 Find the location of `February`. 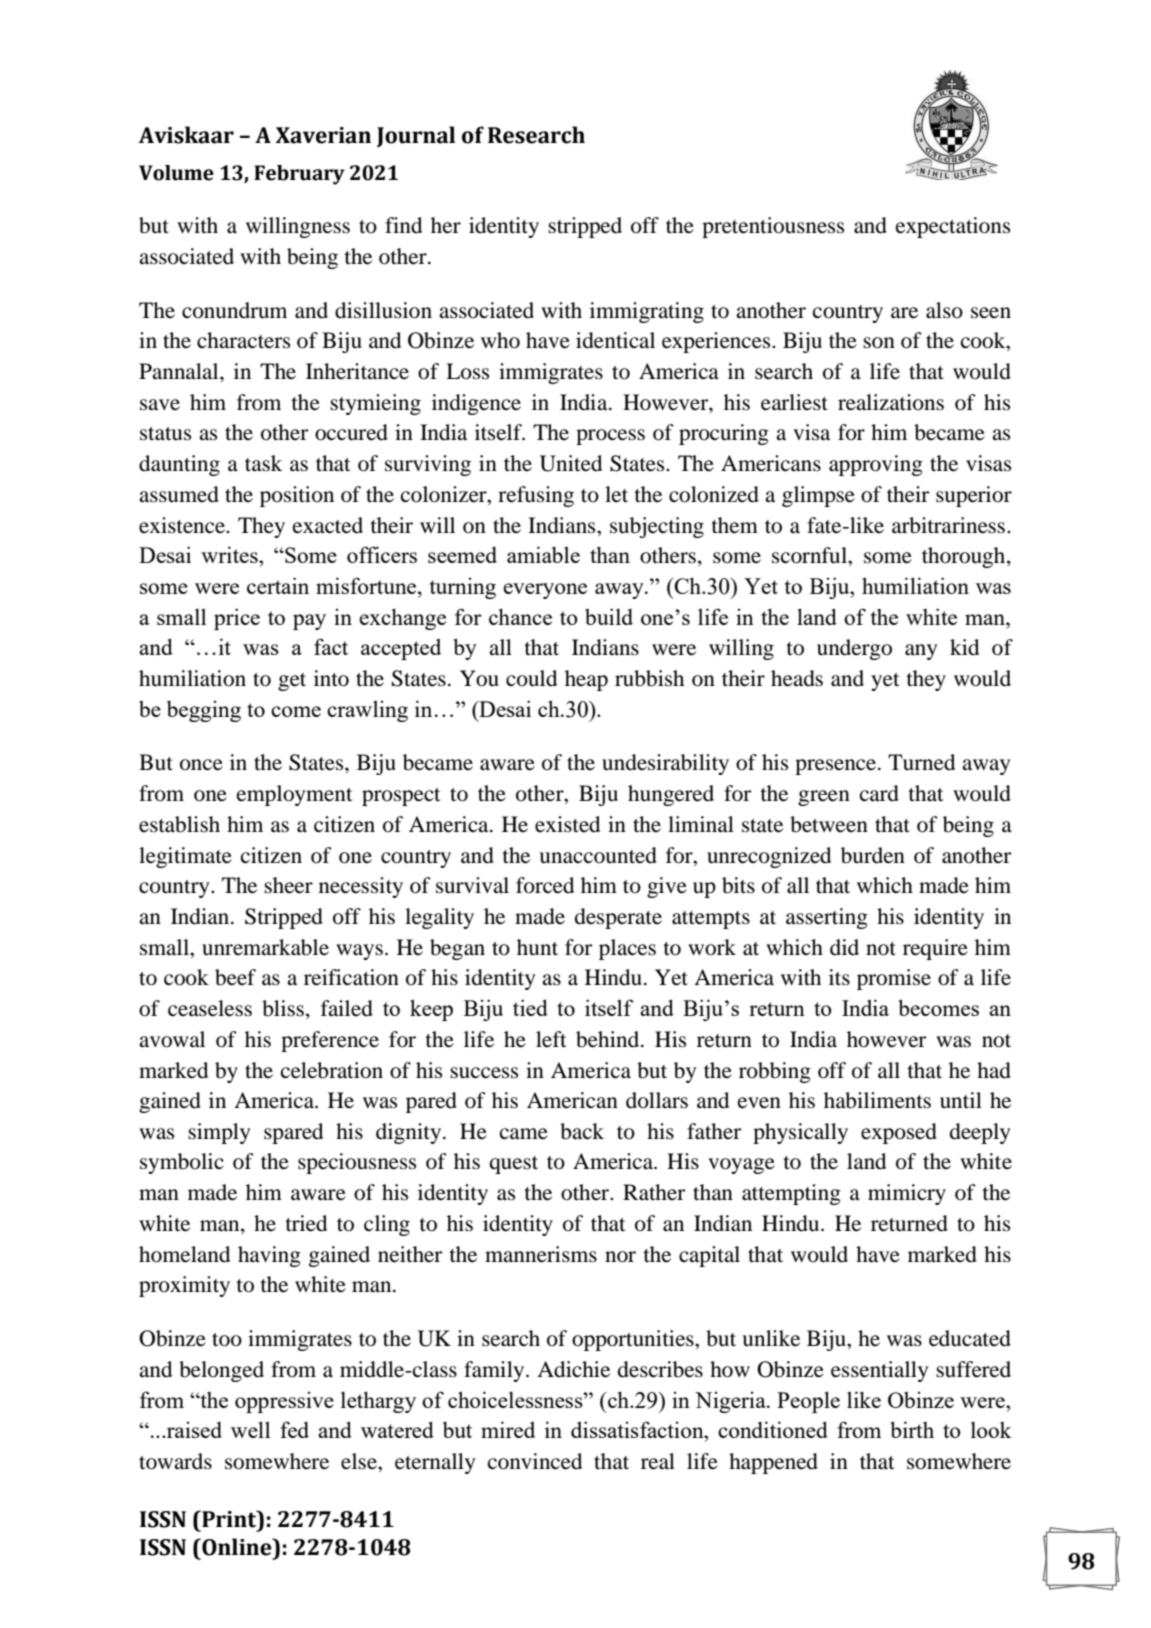

February is located at coordinates (299, 175).
